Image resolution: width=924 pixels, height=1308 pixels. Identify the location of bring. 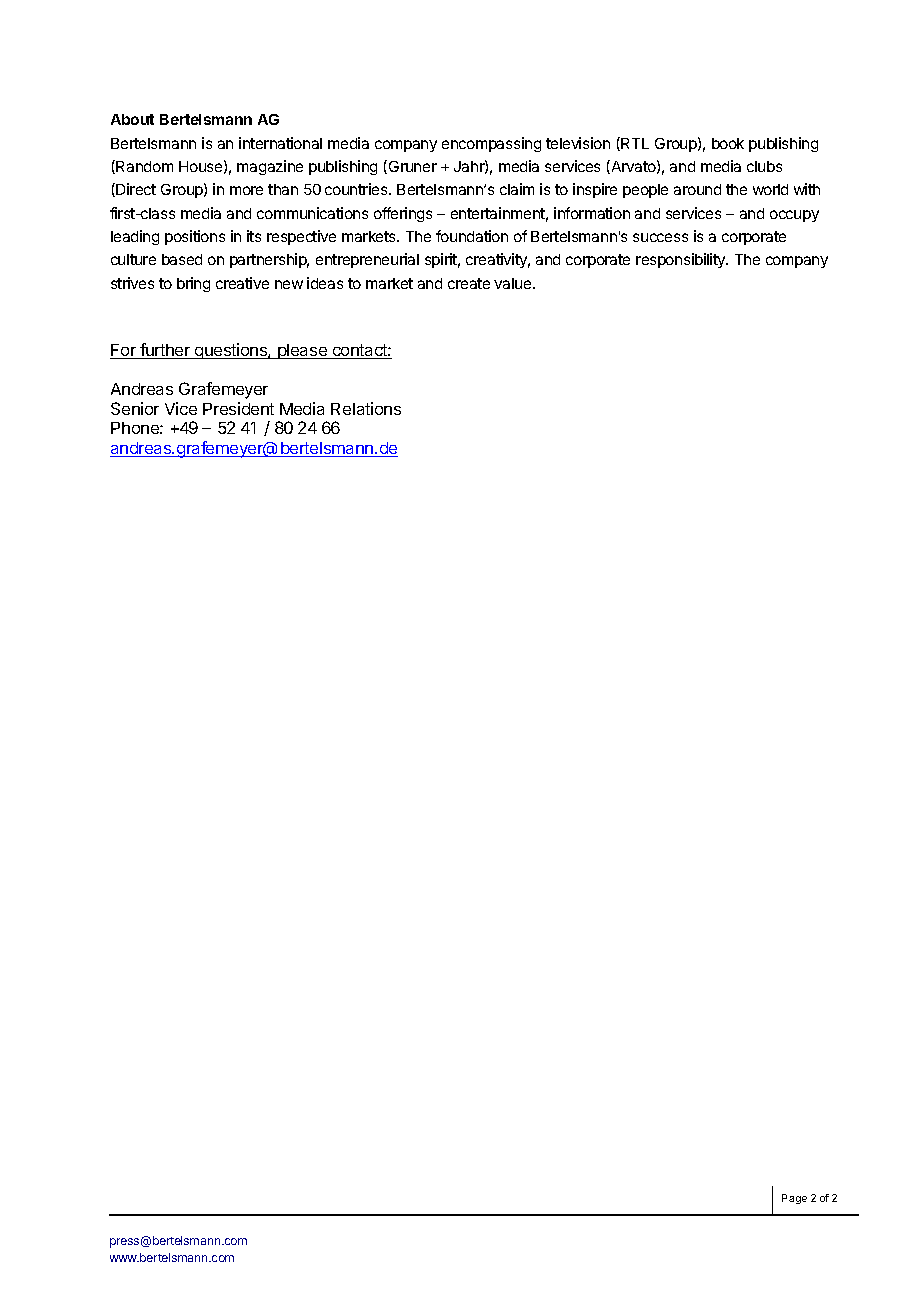
(193, 284).
